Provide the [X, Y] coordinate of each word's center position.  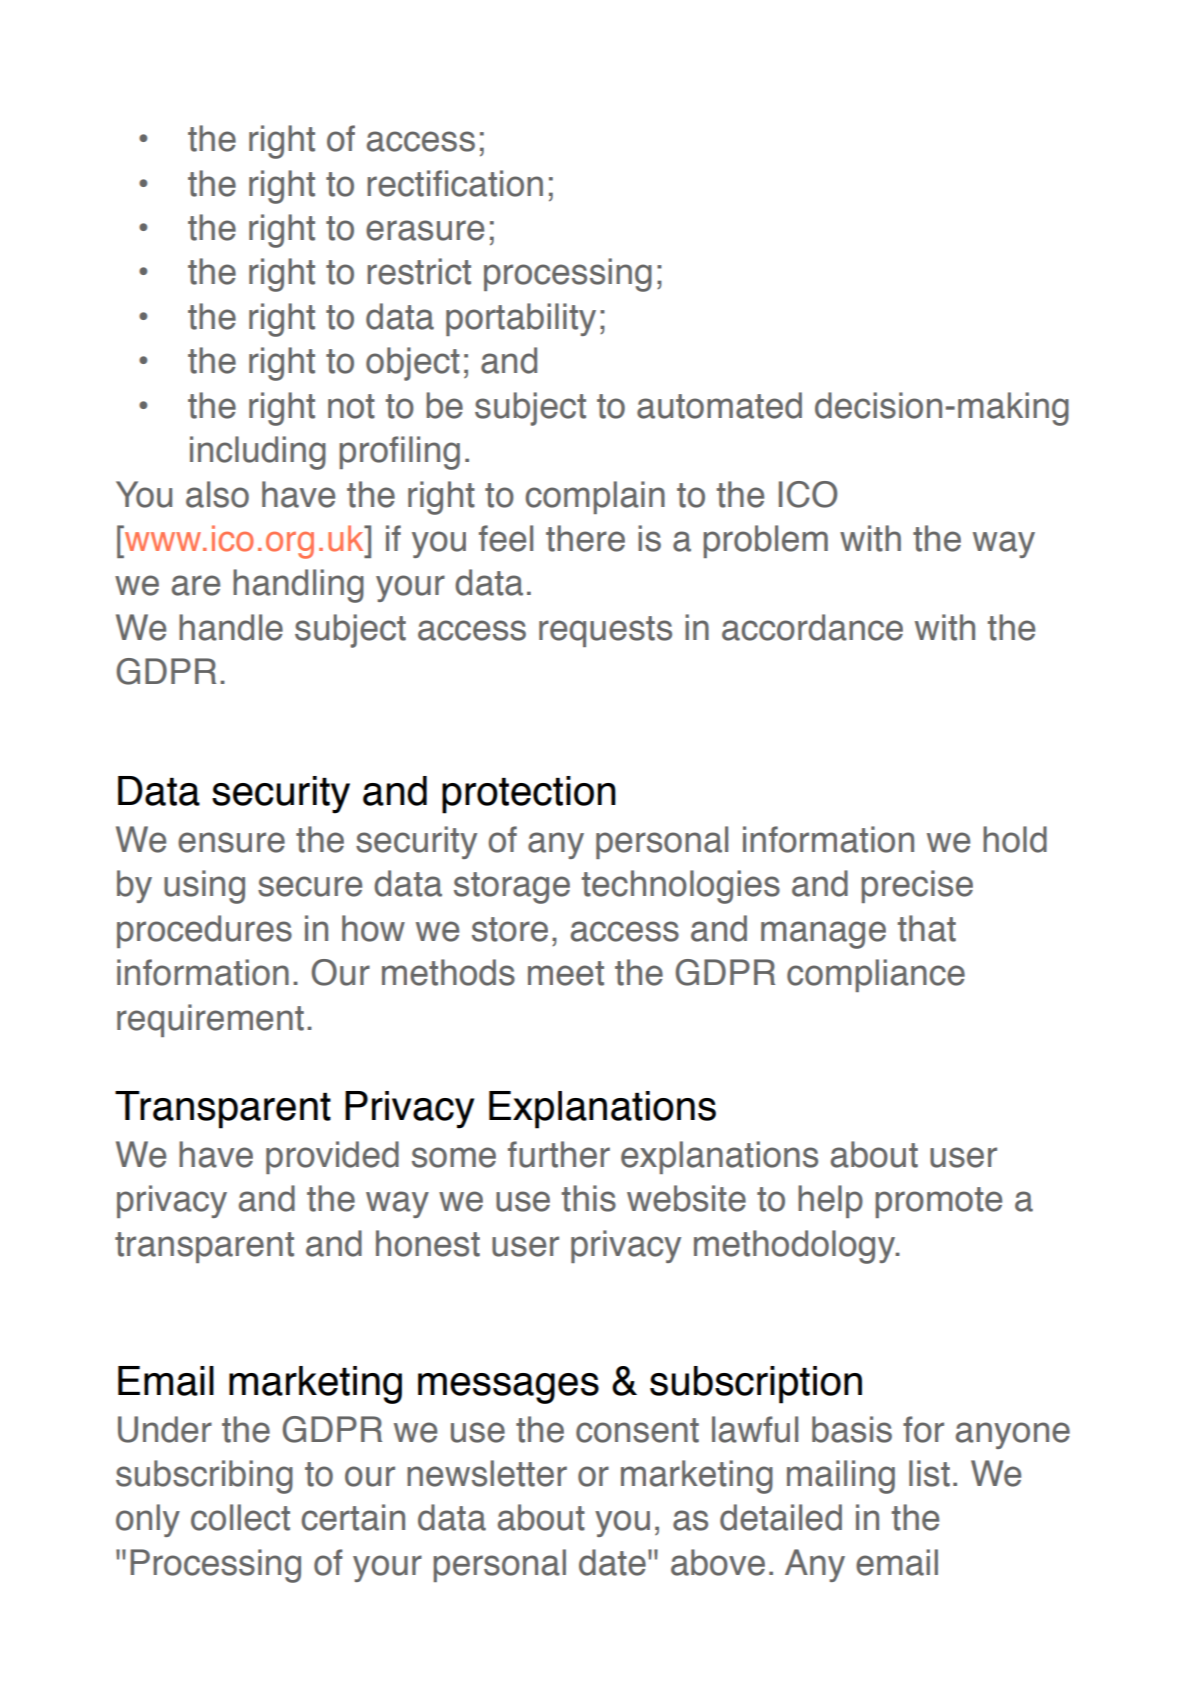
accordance [812, 627]
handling [298, 586]
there [585, 538]
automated [719, 405]
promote [938, 1202]
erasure [425, 230]
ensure [231, 842]
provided [332, 1157]
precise [917, 886]
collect [240, 1517]
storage [512, 888]
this [588, 1198]
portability [521, 319]
